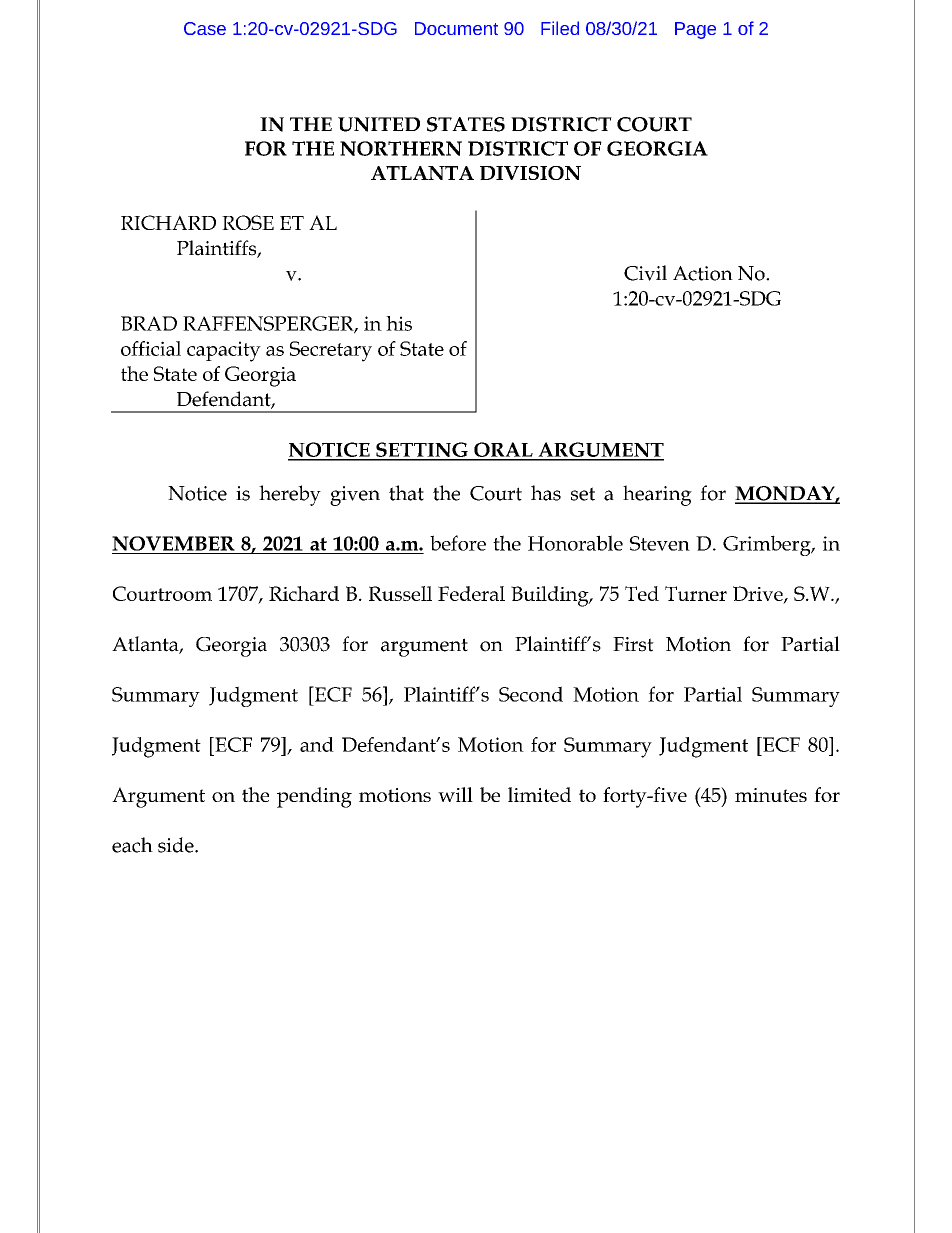 The height and width of the image is (1233, 952). What do you see at coordinates (455, 794) in the image?
I see `will` at bounding box center [455, 794].
